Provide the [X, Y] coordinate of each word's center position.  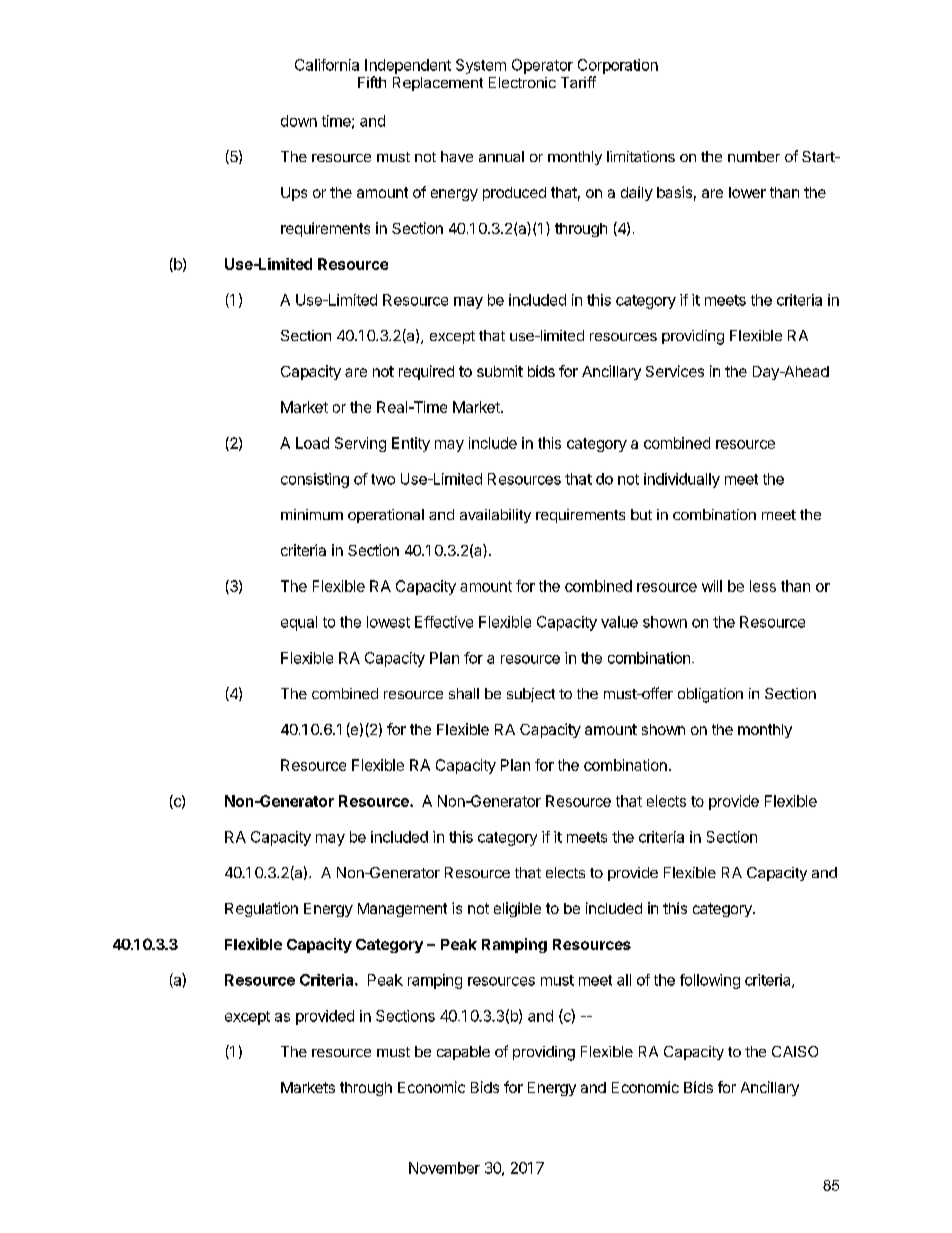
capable [463, 1053]
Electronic [522, 82]
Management [402, 910]
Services [675, 371]
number [754, 156]
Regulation [261, 909]
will [712, 586]
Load [312, 443]
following [710, 981]
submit [500, 371]
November [444, 1168]
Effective [444, 622]
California [327, 65]
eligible [517, 909]
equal [299, 623]
